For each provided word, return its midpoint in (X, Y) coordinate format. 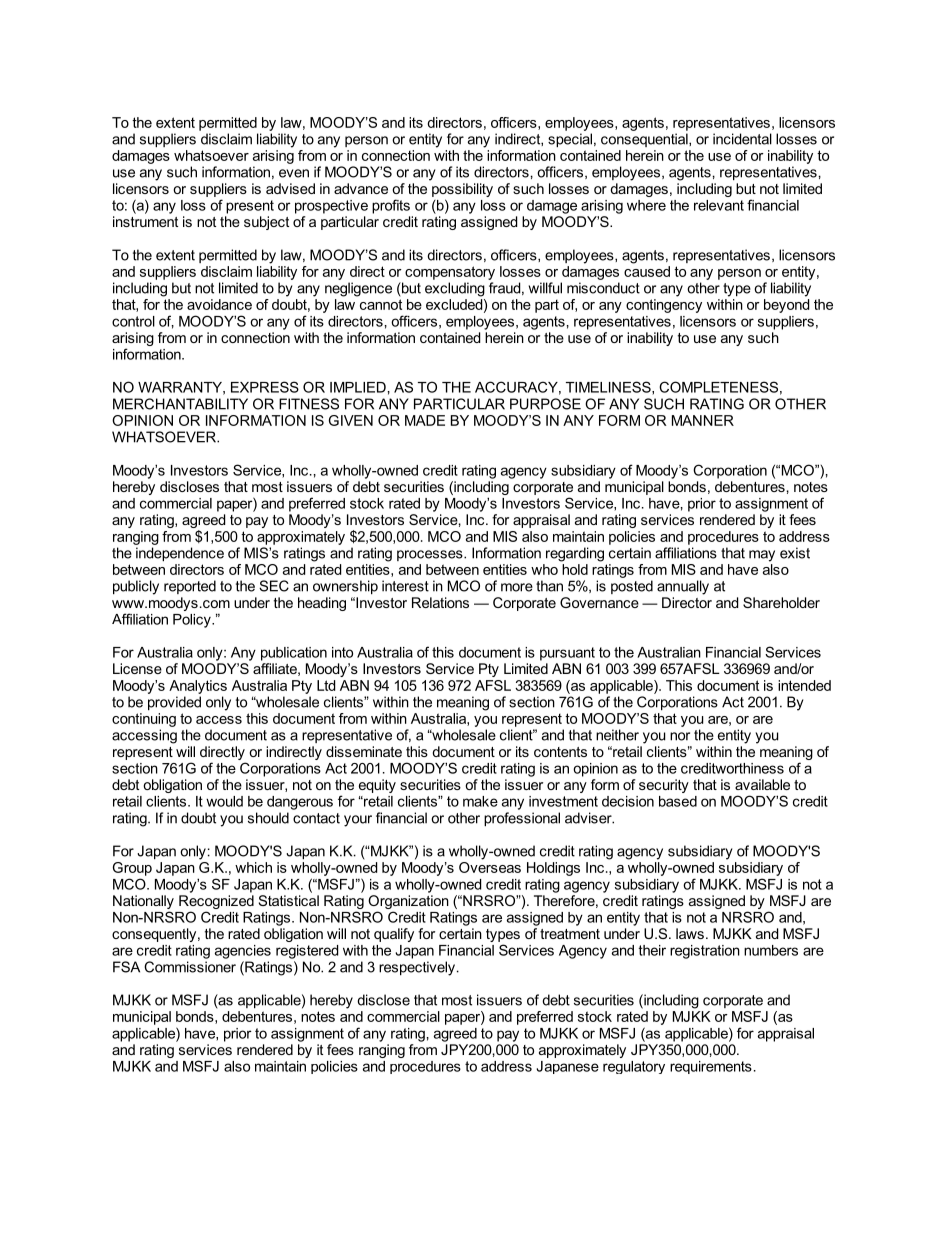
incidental (742, 139)
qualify (394, 935)
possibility (462, 190)
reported (190, 587)
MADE (425, 420)
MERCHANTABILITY (180, 404)
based (678, 801)
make (480, 801)
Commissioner (190, 967)
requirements (711, 1067)
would (224, 801)
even (294, 173)
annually (683, 587)
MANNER (703, 420)
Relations (440, 602)
